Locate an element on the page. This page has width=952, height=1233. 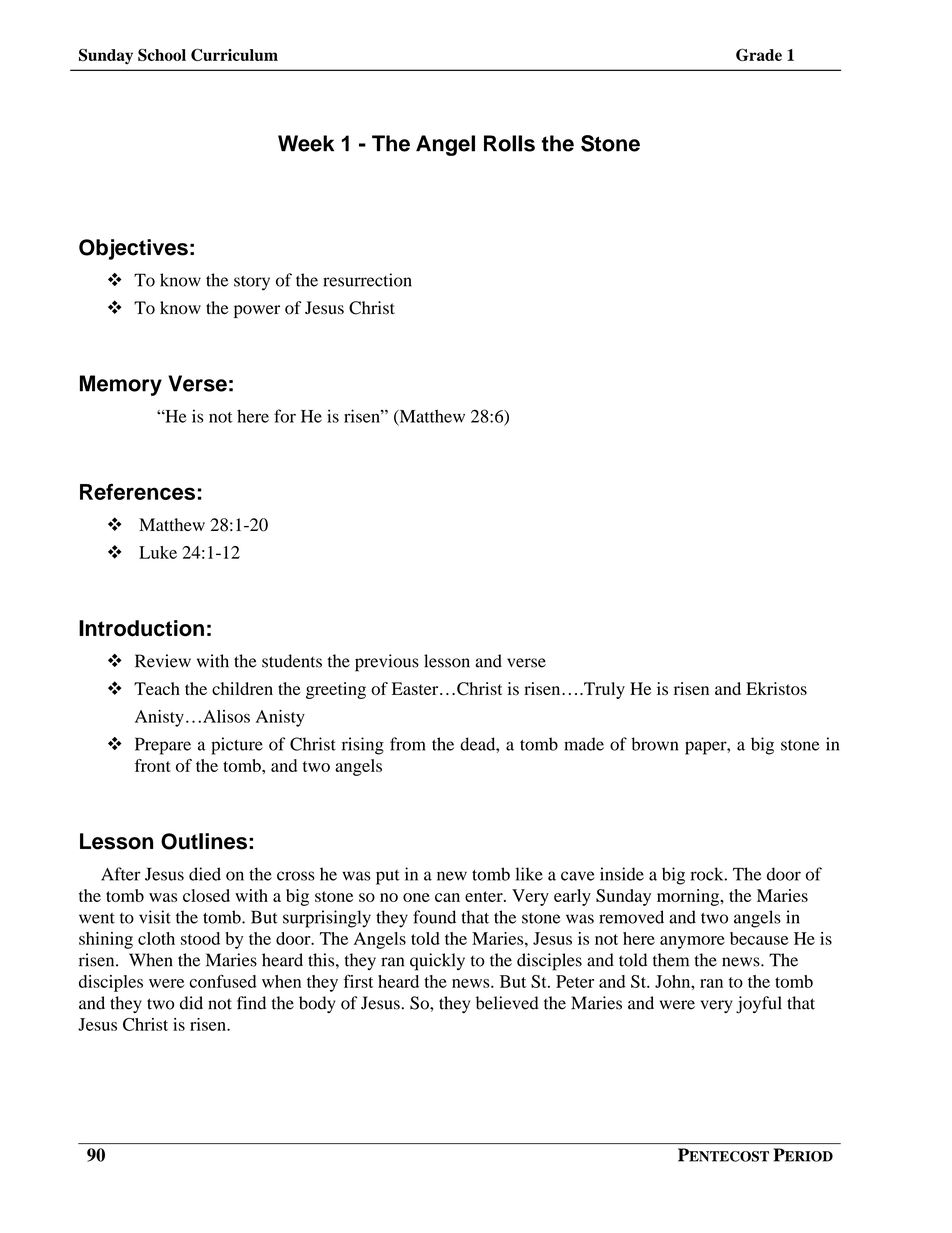
from is located at coordinates (408, 744).
